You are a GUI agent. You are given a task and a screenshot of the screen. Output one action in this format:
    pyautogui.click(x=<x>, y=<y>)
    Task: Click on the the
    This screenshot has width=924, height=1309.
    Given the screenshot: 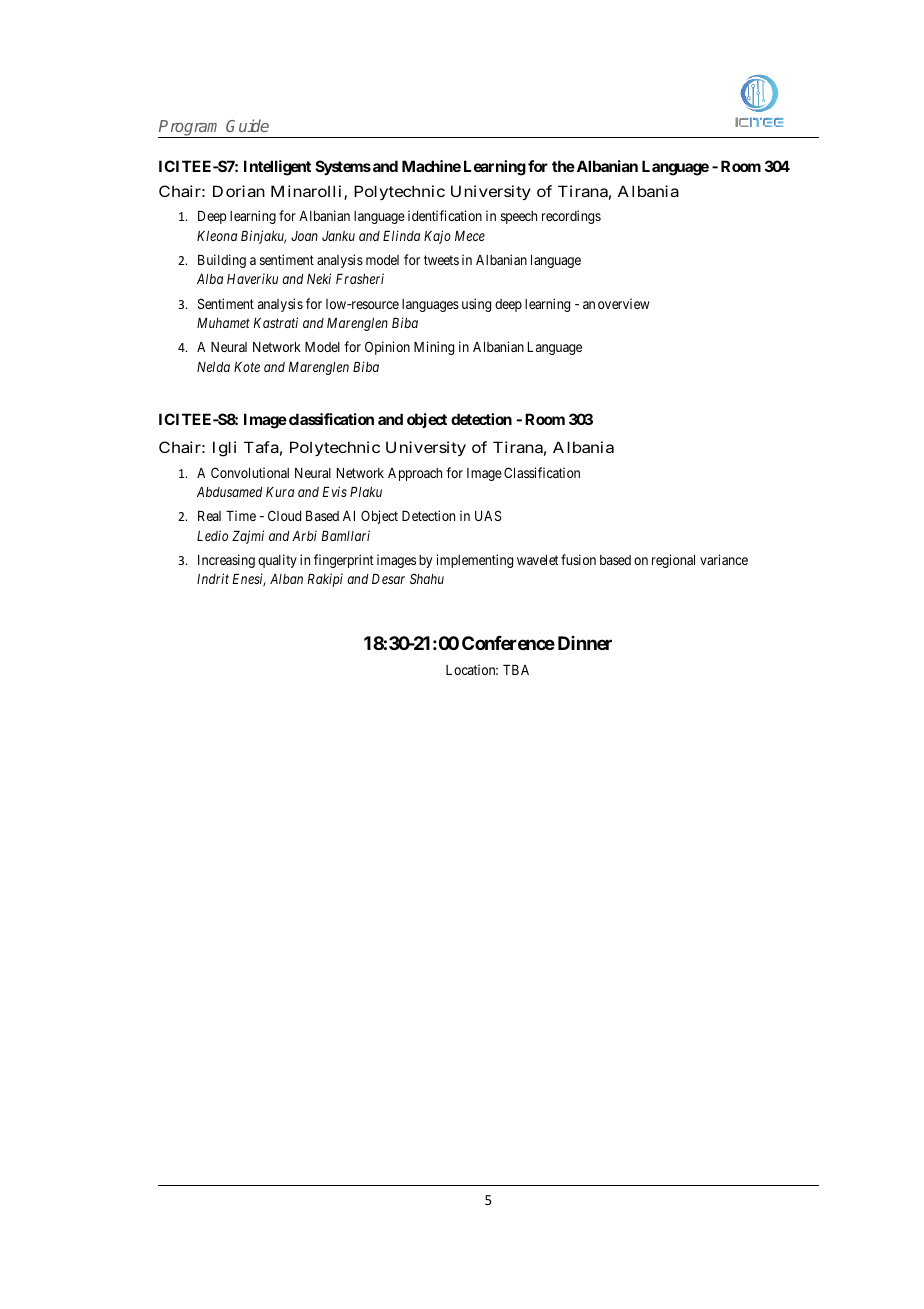 What is the action you would take?
    pyautogui.click(x=563, y=166)
